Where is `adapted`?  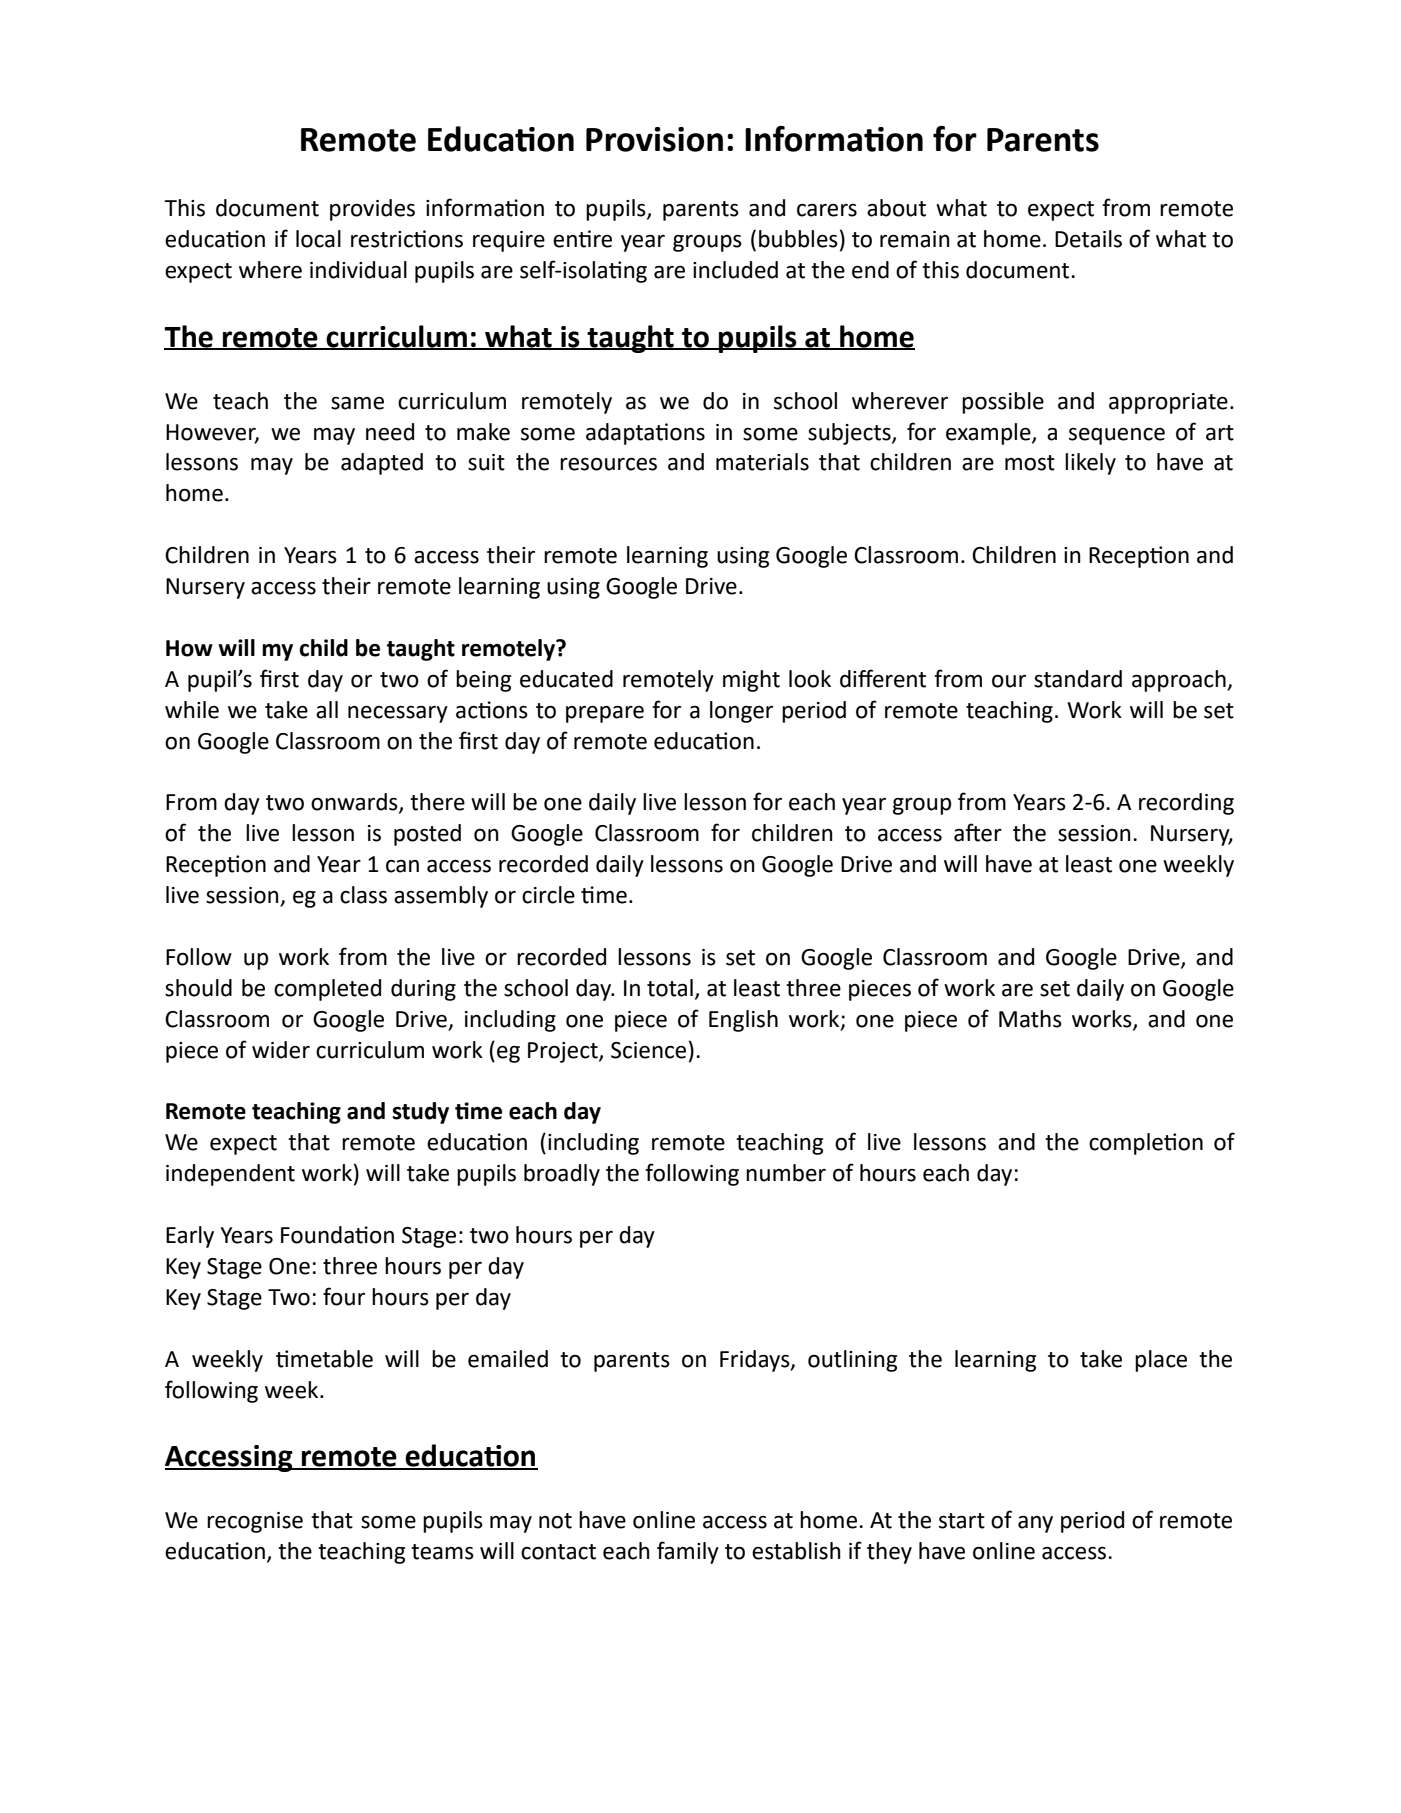
adapted is located at coordinates (382, 464).
